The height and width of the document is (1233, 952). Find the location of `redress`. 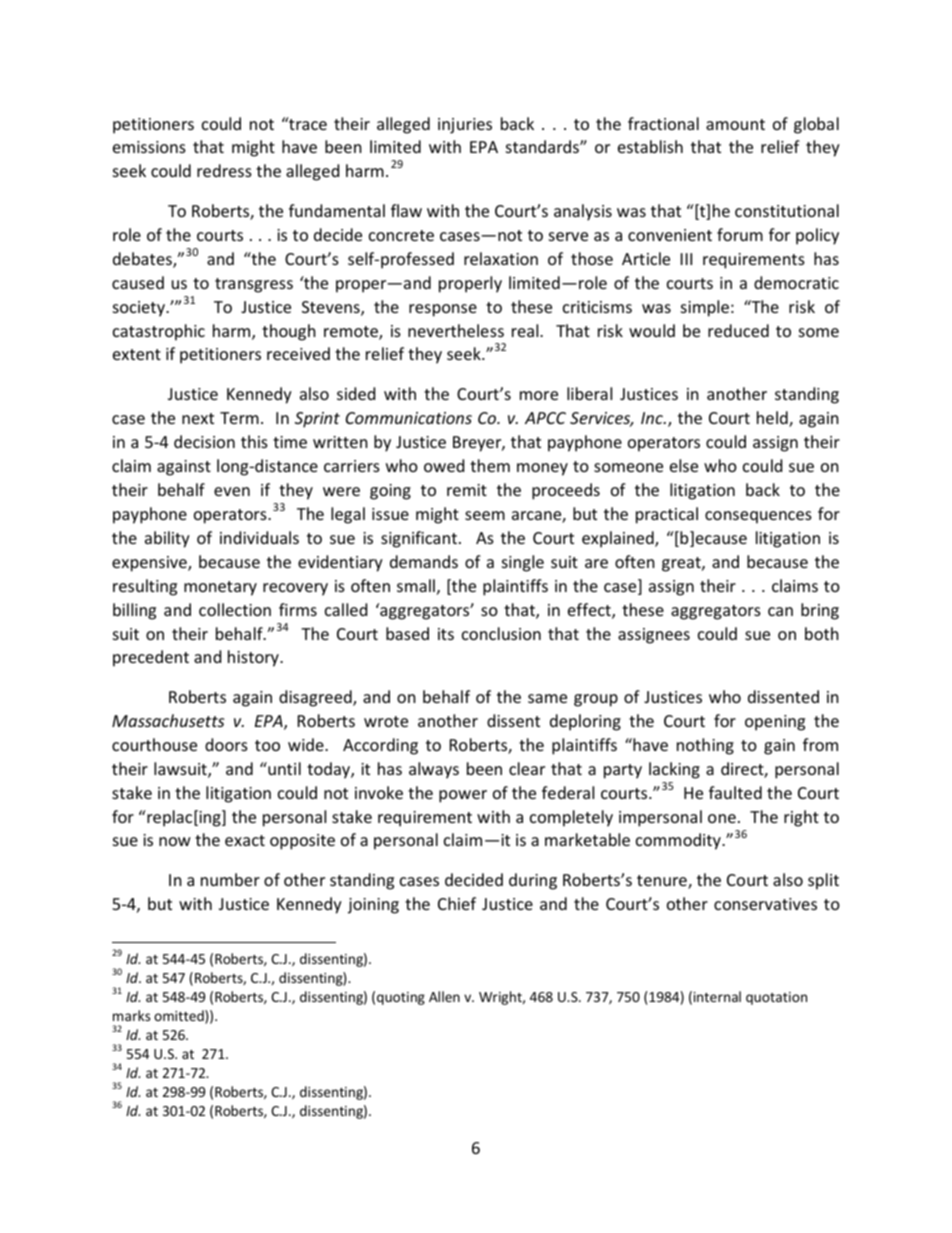

redress is located at coordinates (224, 170).
